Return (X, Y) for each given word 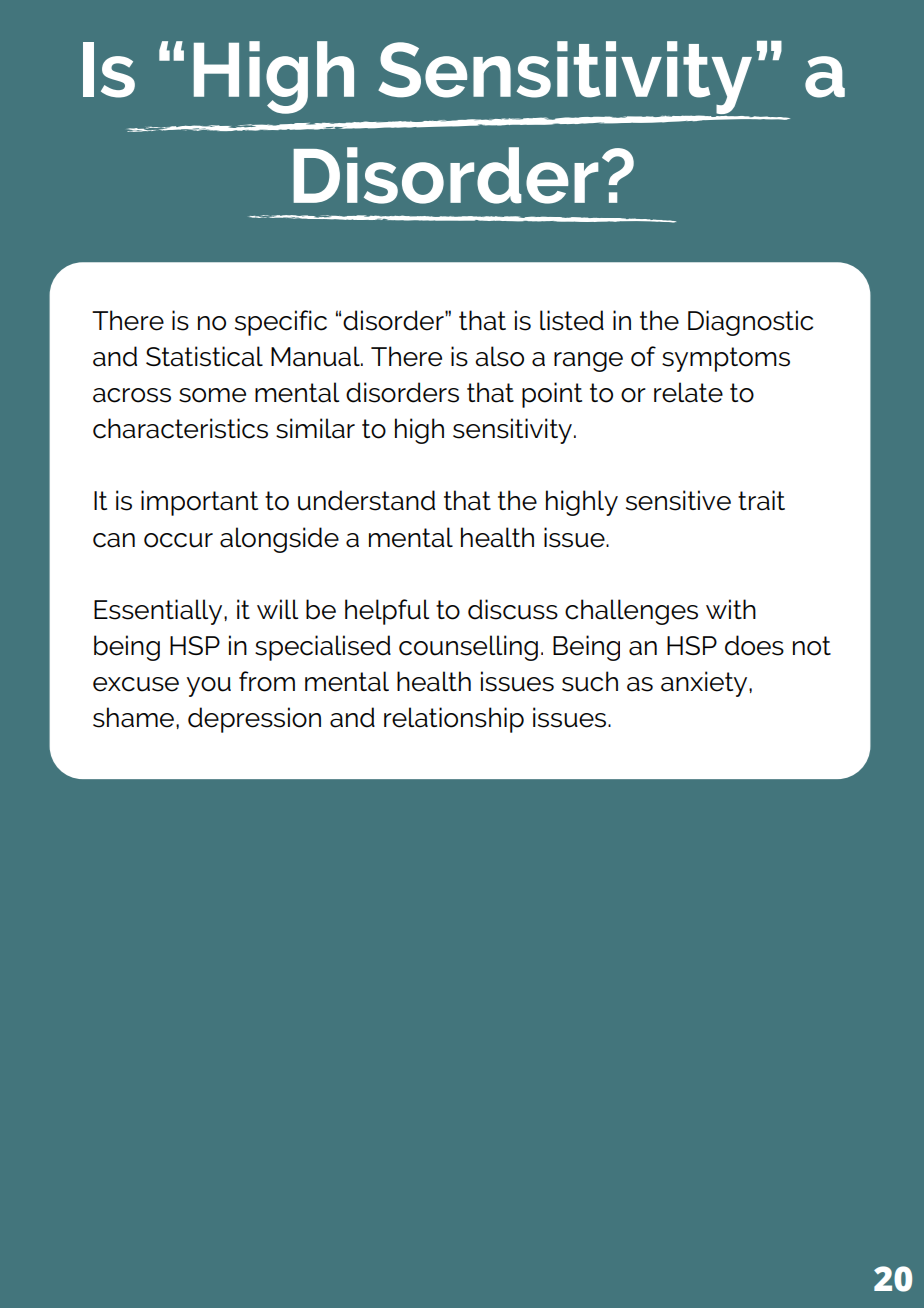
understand (366, 500)
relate (688, 392)
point (552, 395)
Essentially (159, 612)
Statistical (204, 356)
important (199, 503)
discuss (513, 609)
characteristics (180, 428)
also (499, 356)
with (731, 609)
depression (254, 720)
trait (761, 500)
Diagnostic (750, 323)
